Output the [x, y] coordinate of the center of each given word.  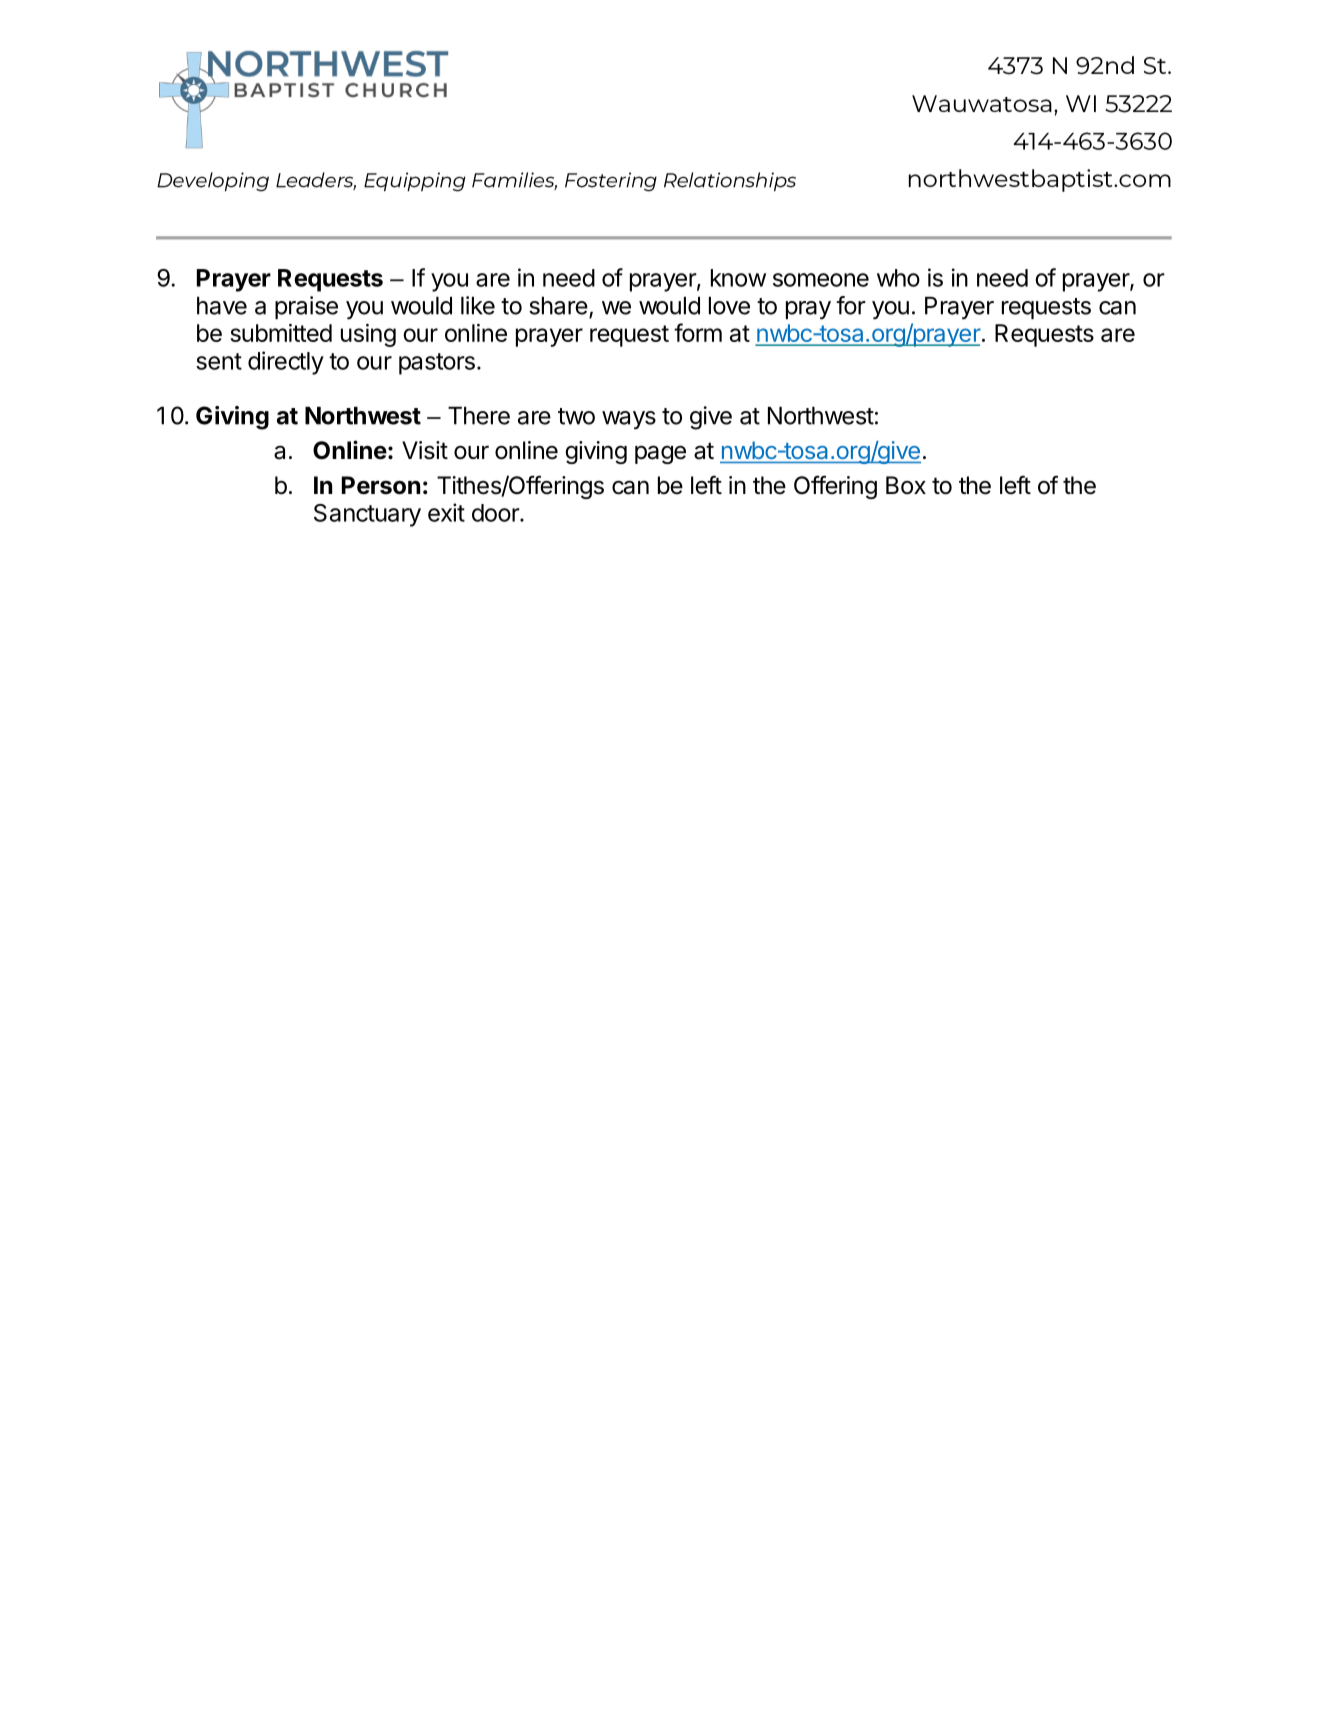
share [558, 306]
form [698, 332]
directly [286, 363]
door [496, 513]
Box [906, 485]
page [660, 454]
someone [821, 280]
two [576, 416]
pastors [437, 364]
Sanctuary [367, 515]
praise [306, 307]
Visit [425, 450]
